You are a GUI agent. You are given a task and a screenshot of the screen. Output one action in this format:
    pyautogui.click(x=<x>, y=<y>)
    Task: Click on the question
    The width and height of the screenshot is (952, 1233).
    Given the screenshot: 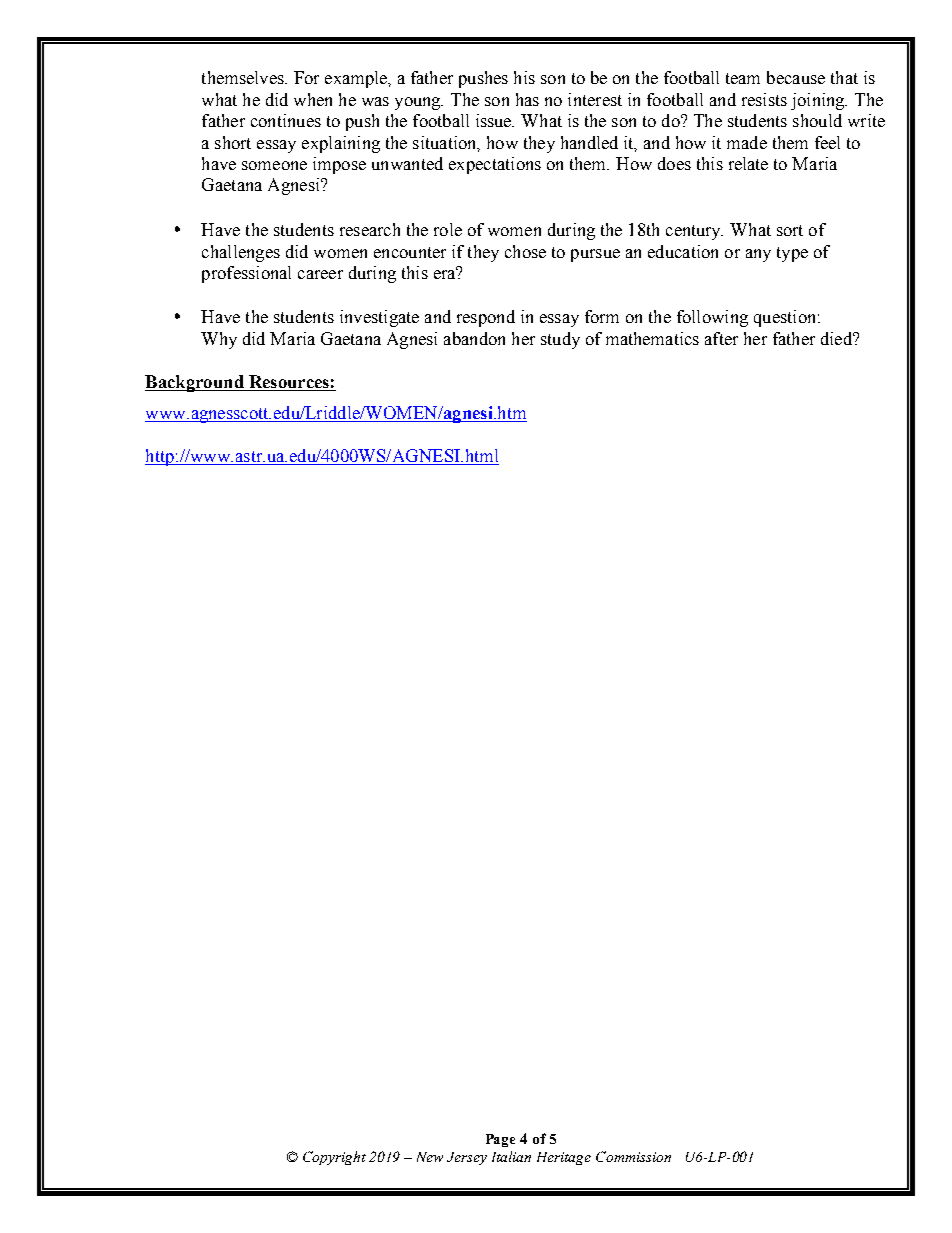 What is the action you would take?
    pyautogui.click(x=786, y=318)
